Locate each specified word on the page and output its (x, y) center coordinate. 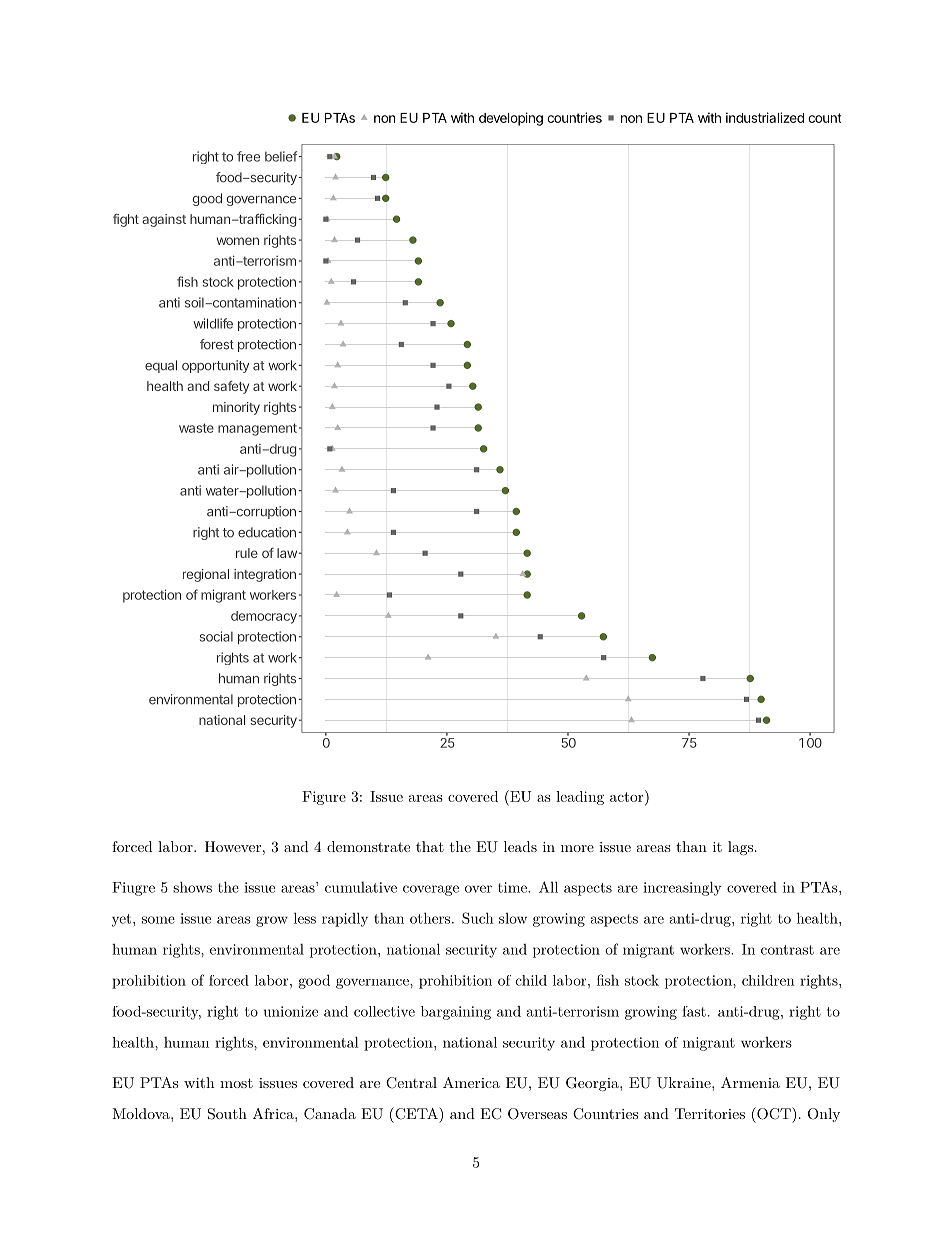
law (287, 553)
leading (580, 798)
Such (478, 918)
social (216, 636)
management (257, 429)
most (236, 1083)
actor (628, 796)
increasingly (682, 888)
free (248, 156)
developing (511, 119)
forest (217, 344)
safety (231, 387)
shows (192, 887)
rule (247, 553)
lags (740, 848)
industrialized (765, 117)
